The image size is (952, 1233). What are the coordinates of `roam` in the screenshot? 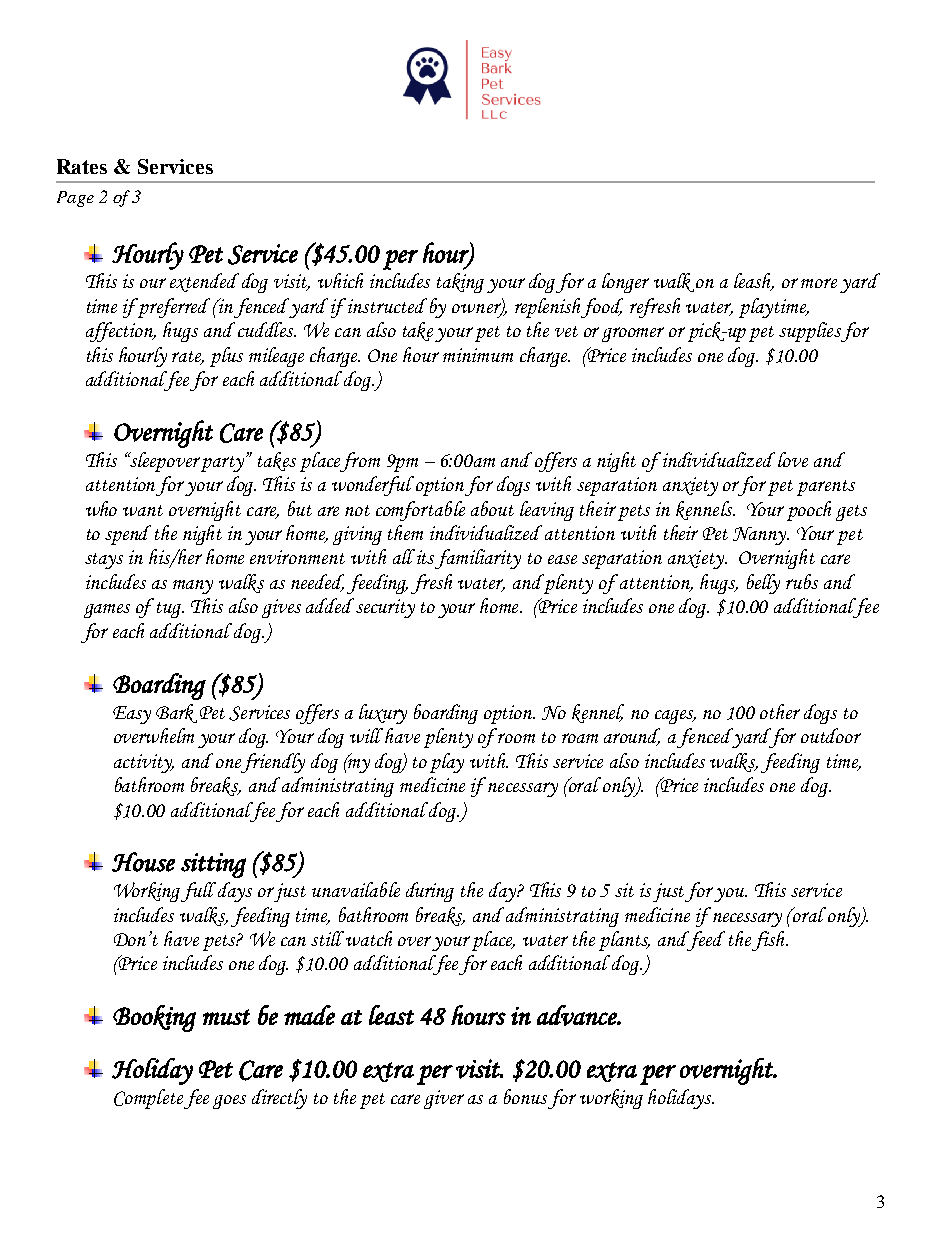 It's located at (580, 738).
